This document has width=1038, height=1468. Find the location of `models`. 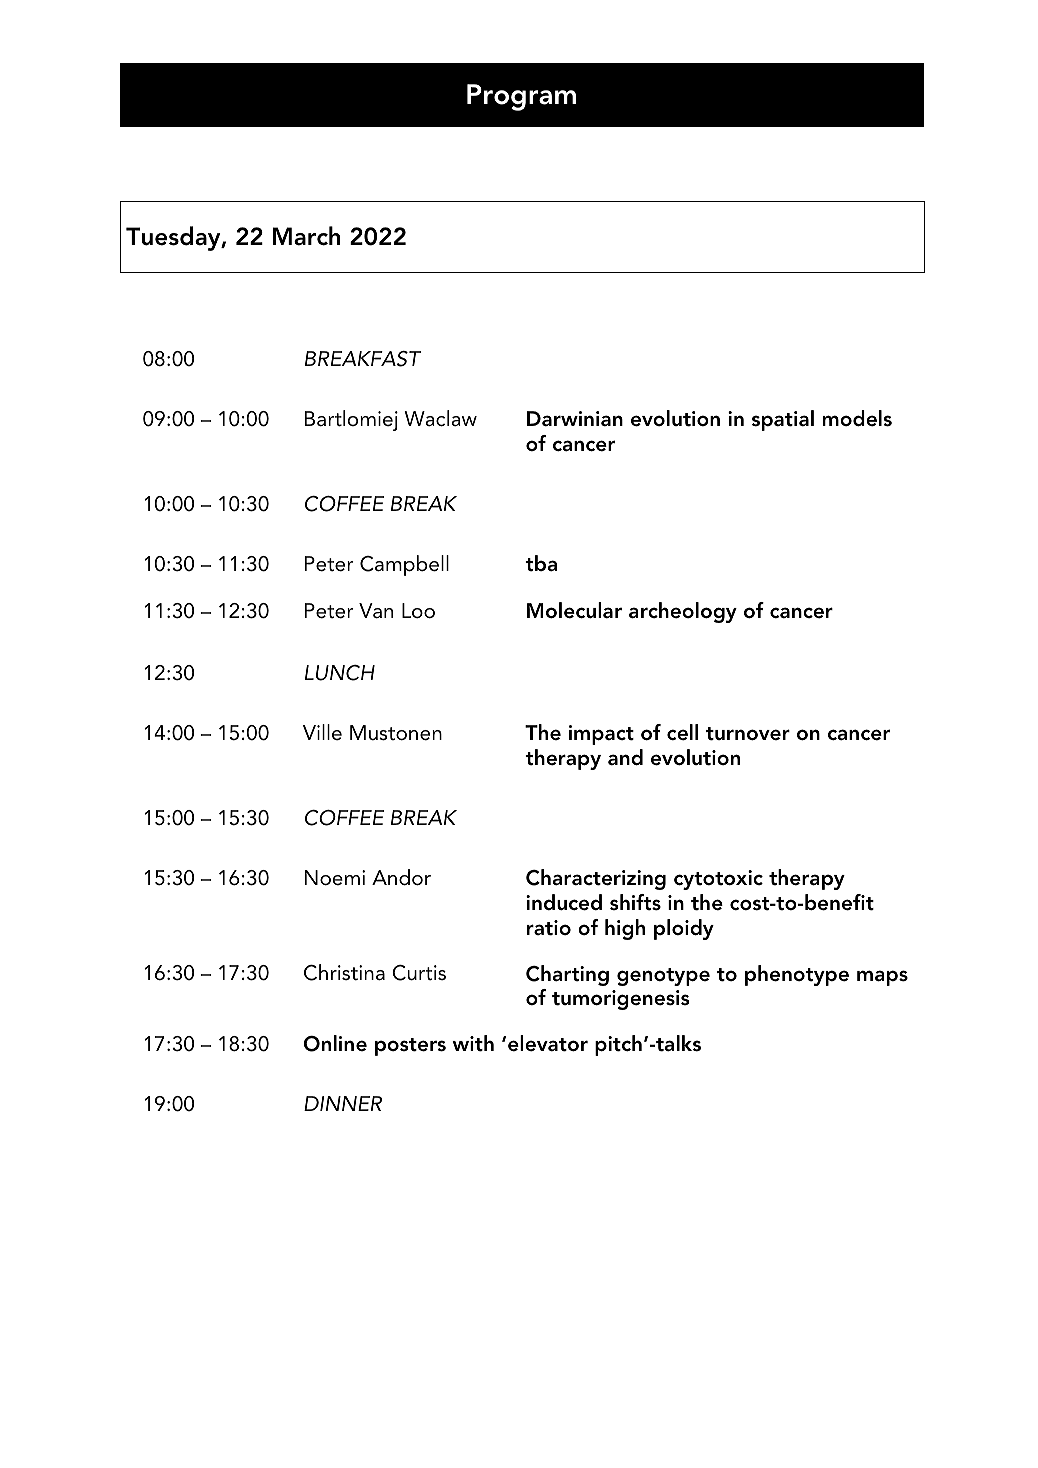

models is located at coordinates (857, 418).
